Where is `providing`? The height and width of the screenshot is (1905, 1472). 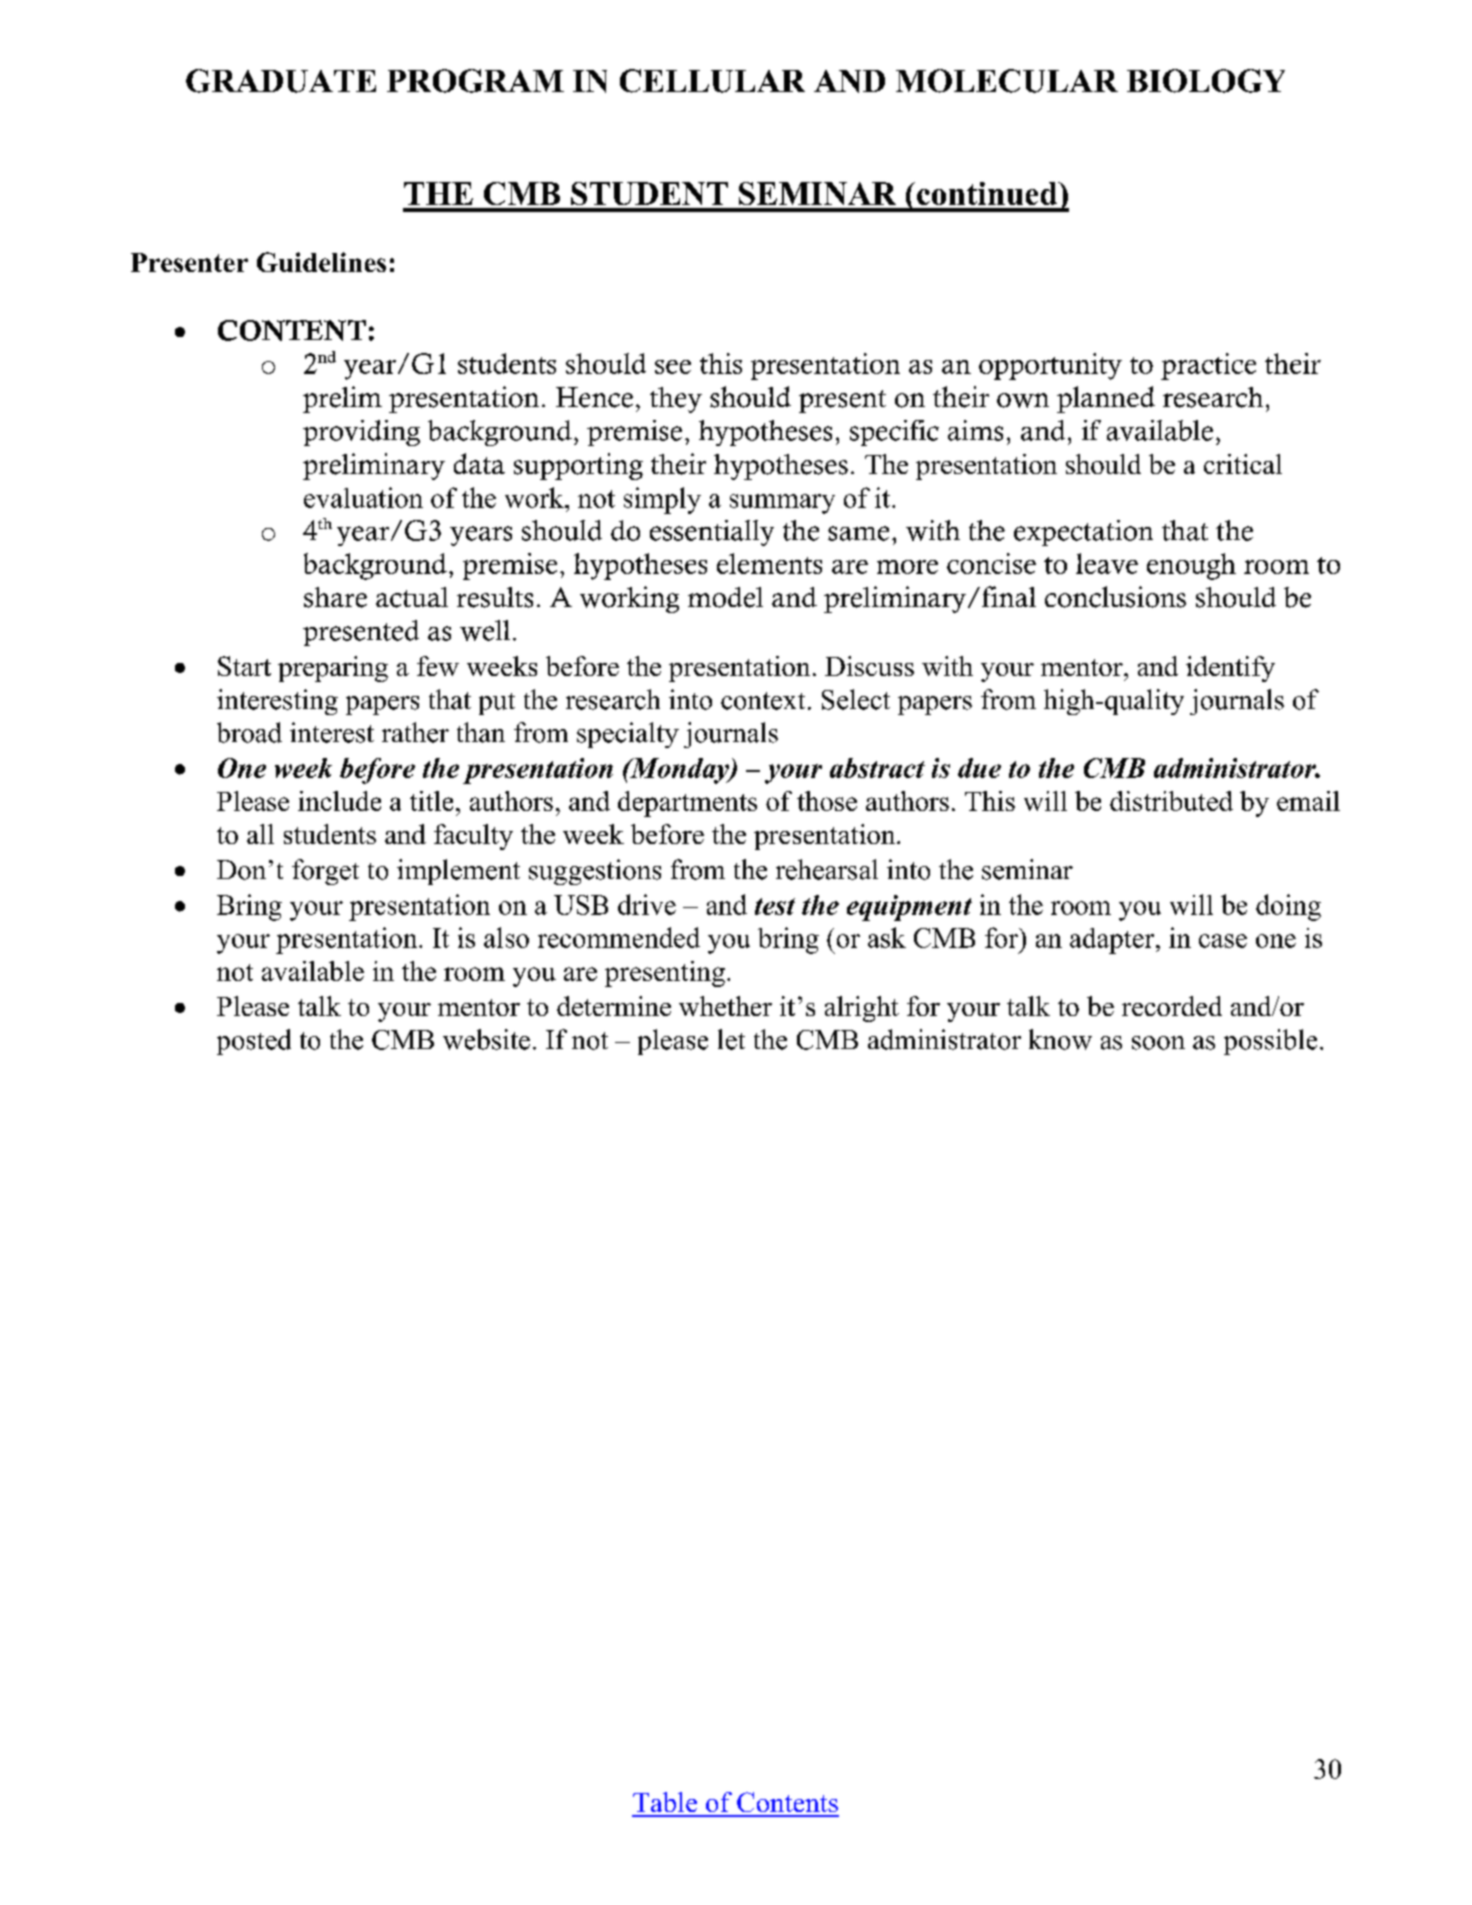 providing is located at coordinates (361, 433).
